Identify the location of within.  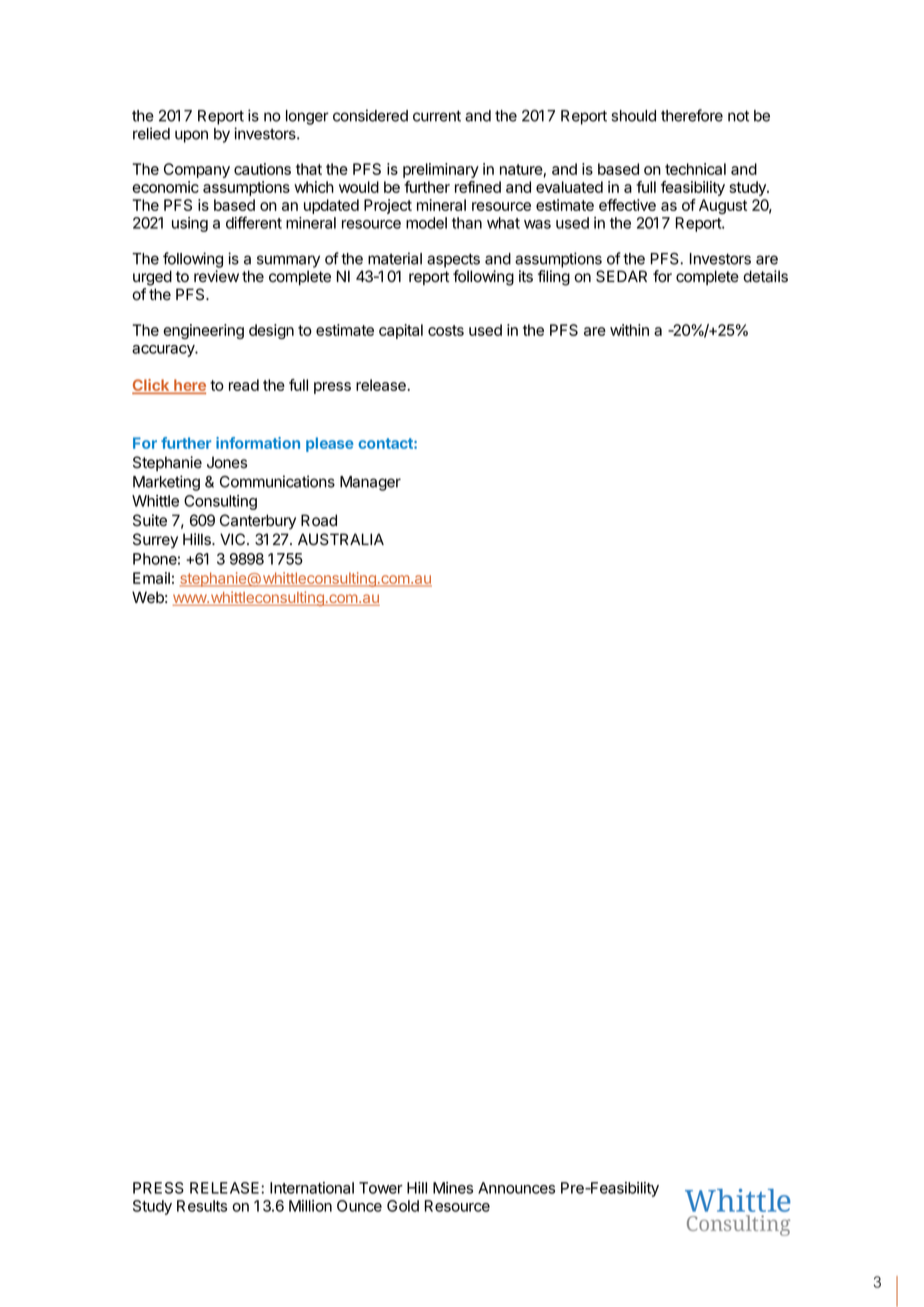
(629, 330).
